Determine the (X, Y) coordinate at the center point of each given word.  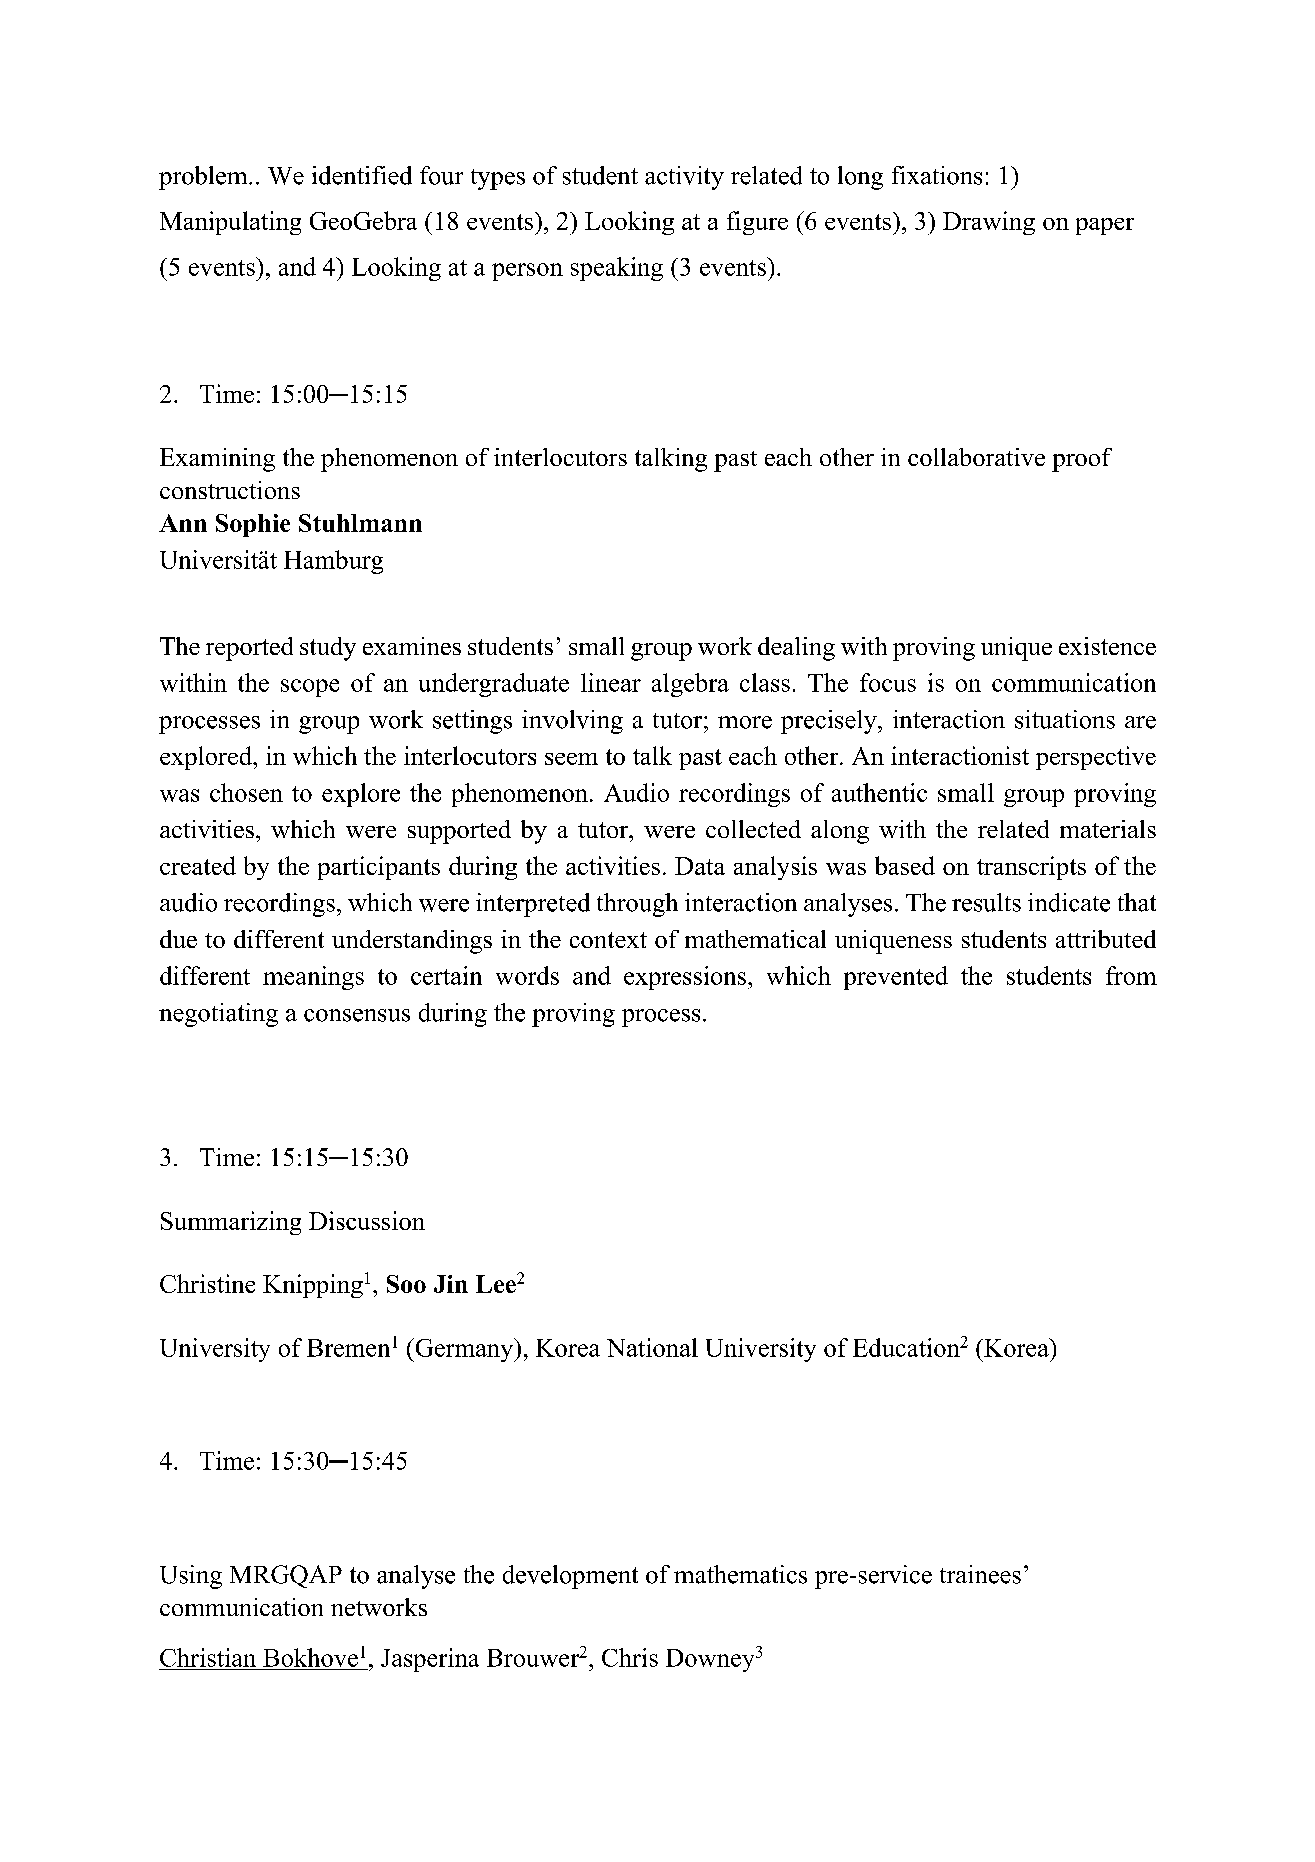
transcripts (1031, 868)
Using (191, 1577)
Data (700, 866)
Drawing (989, 223)
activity (684, 178)
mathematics (740, 1574)
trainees (980, 1574)
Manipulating (230, 223)
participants (379, 868)
